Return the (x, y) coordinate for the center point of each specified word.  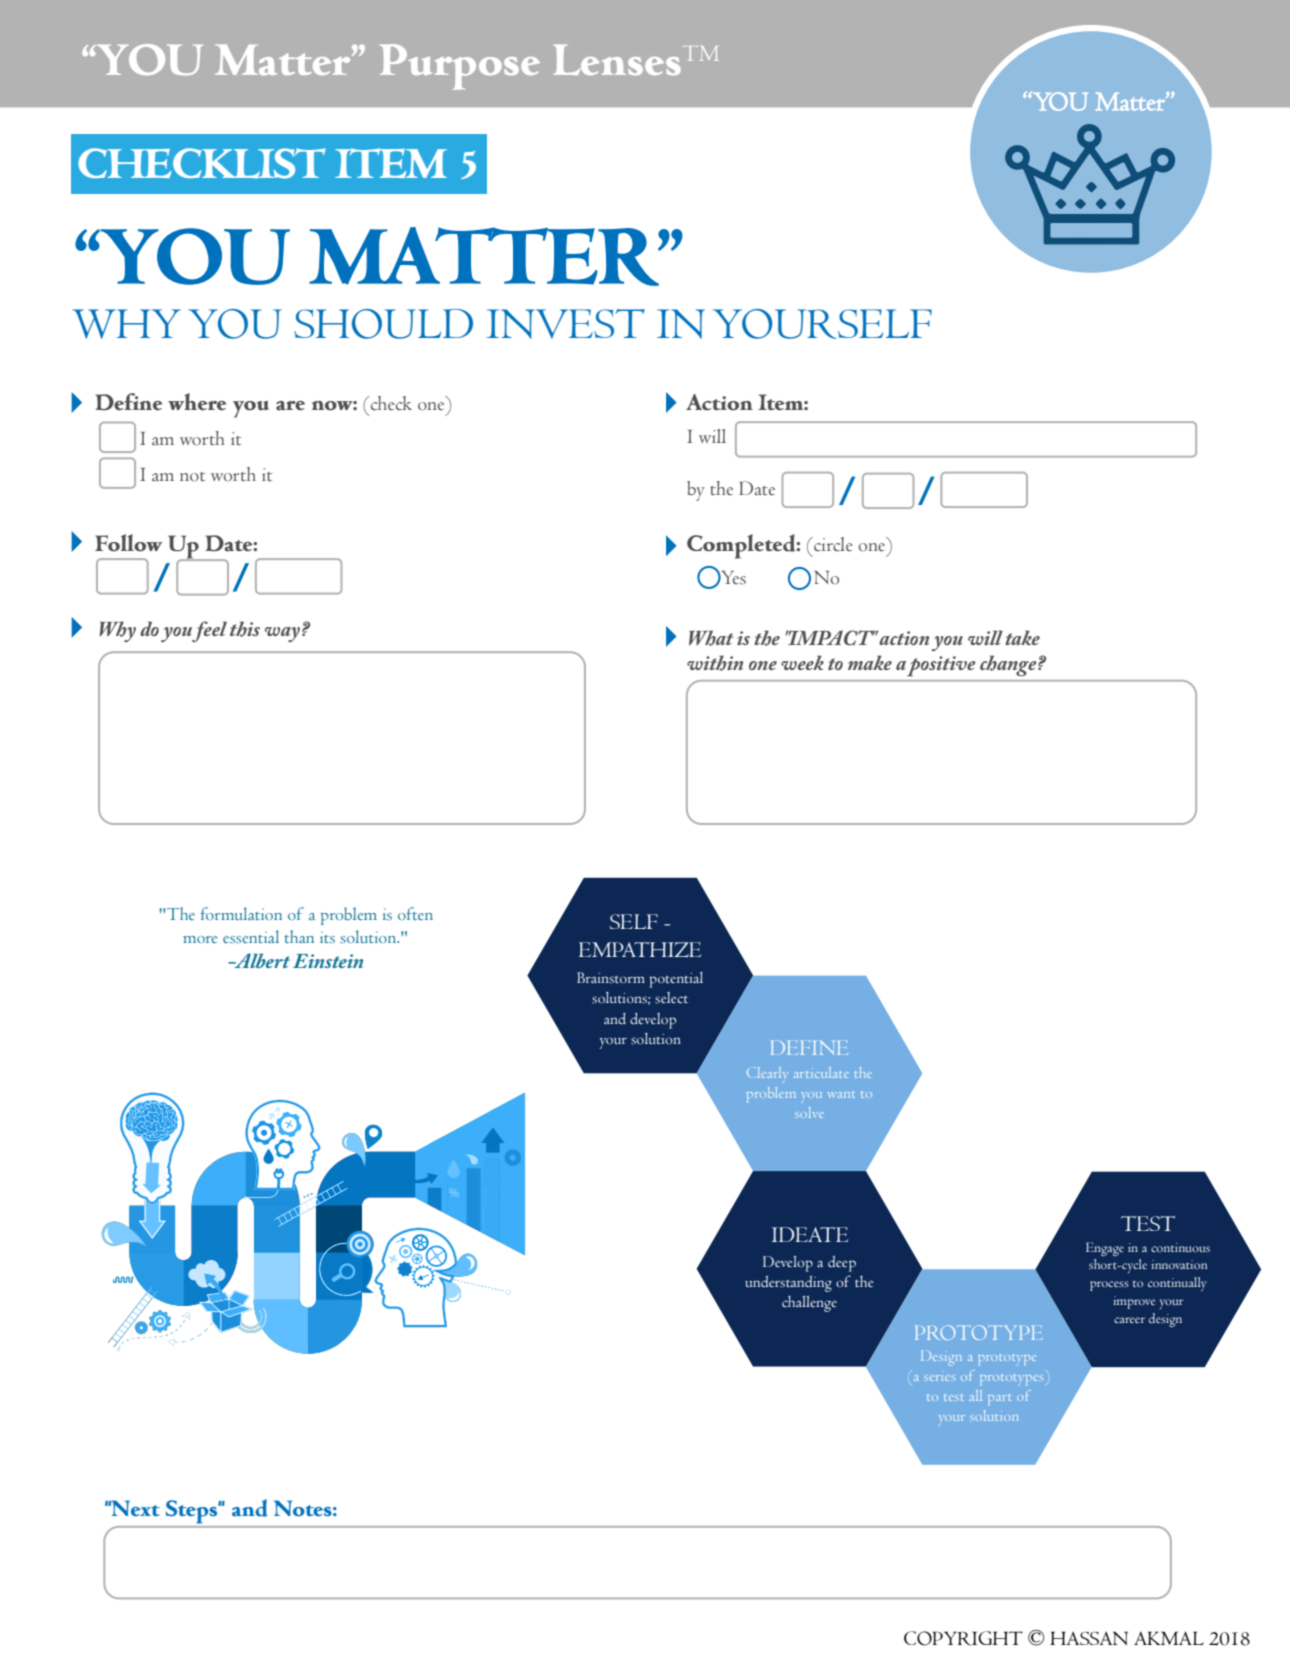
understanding (788, 1284)
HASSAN (1089, 1638)
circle (832, 544)
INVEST (566, 324)
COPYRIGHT (963, 1638)
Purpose (460, 67)
